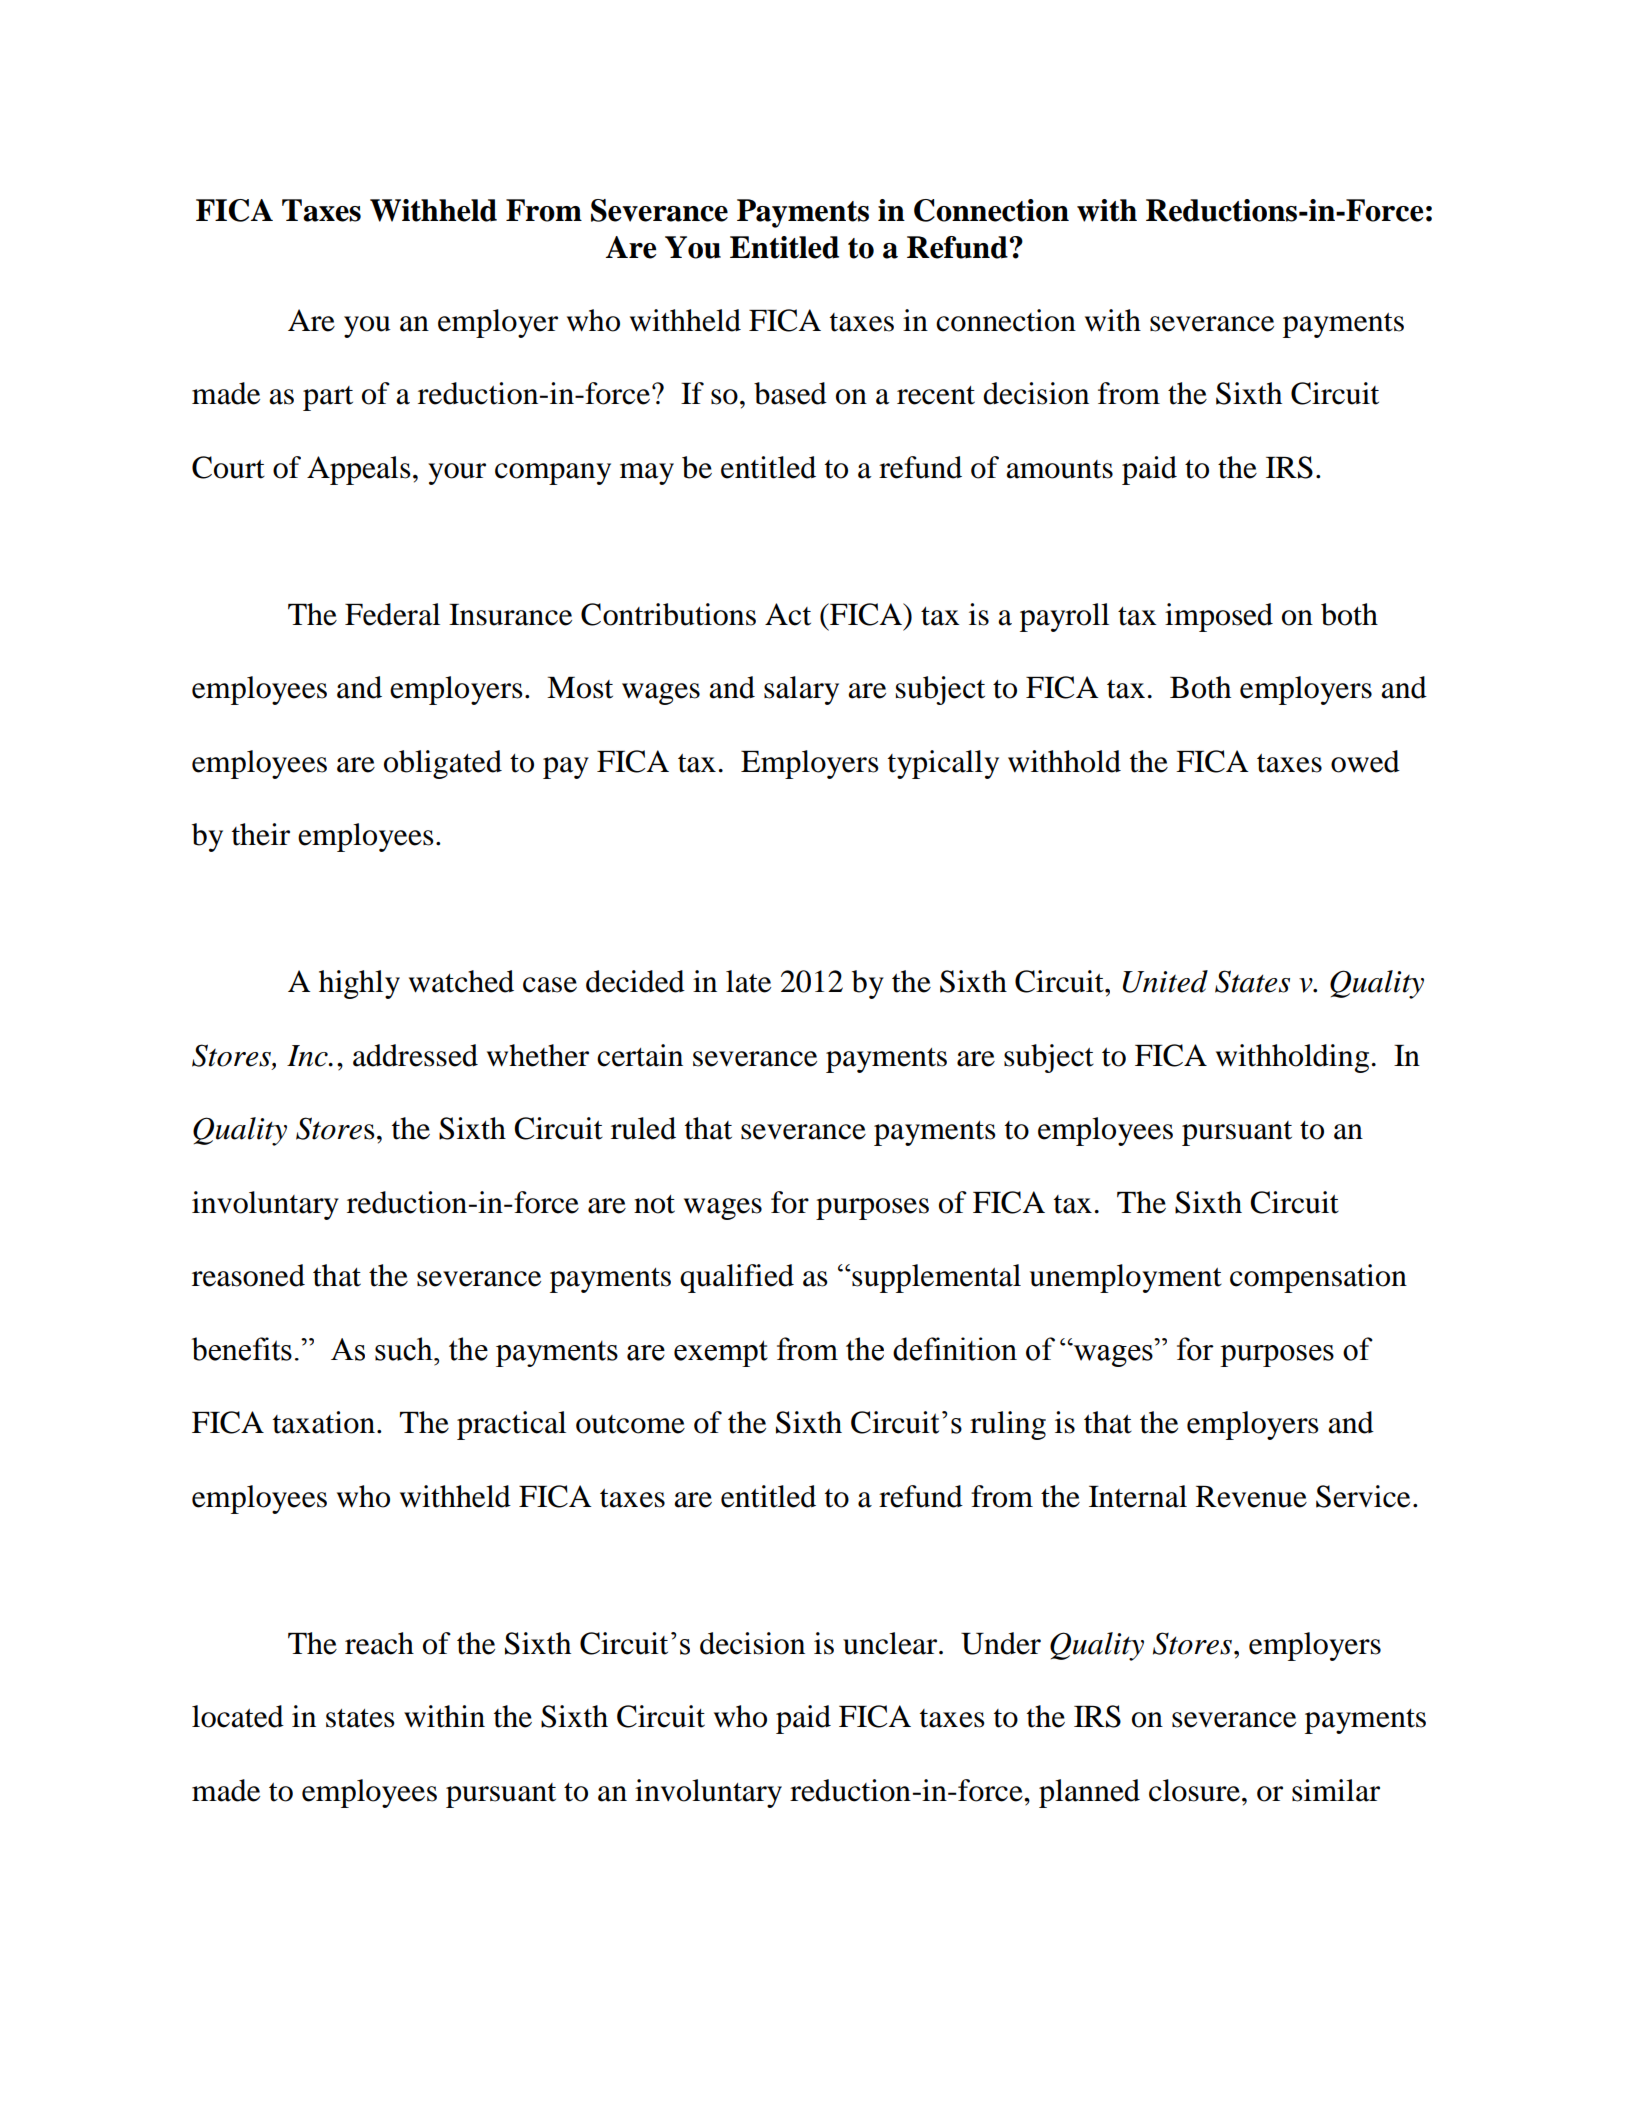 The height and width of the image is (2109, 1630). I want to click on ruled, so click(643, 1128).
